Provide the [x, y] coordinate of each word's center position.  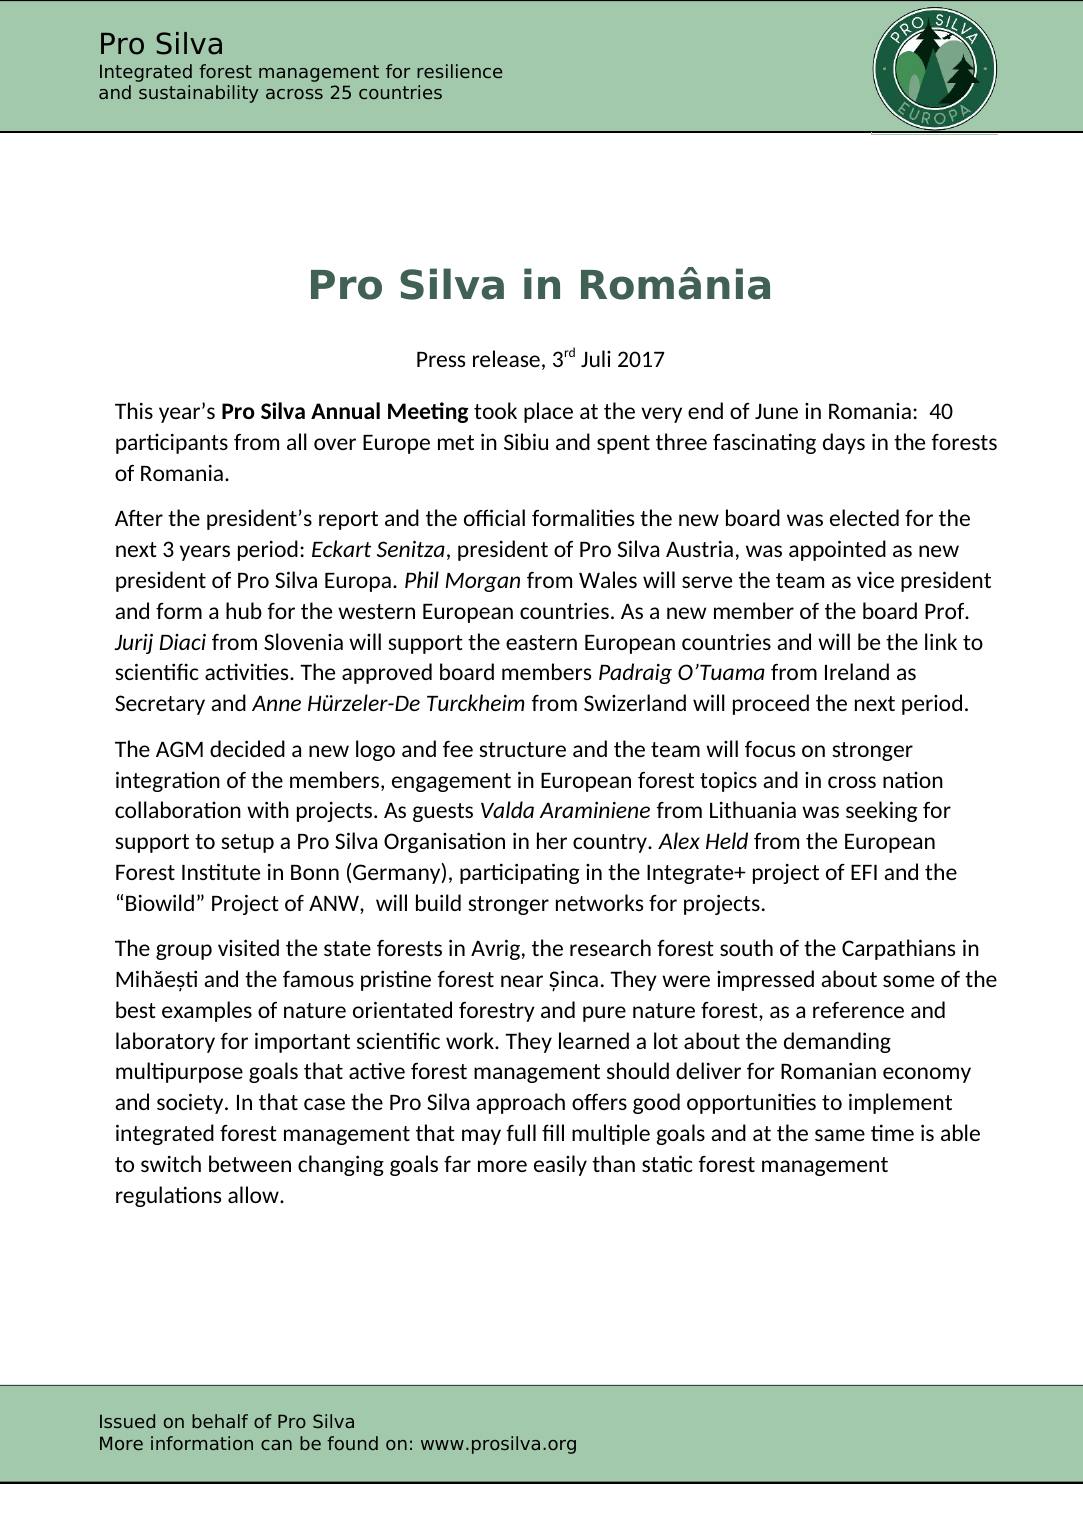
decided [247, 748]
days [844, 443]
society [191, 1103]
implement [900, 1103]
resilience [459, 71]
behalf [220, 1421]
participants [172, 443]
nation [913, 779]
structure [522, 749]
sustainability [198, 94]
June [776, 411]
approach [520, 1103]
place [548, 412]
